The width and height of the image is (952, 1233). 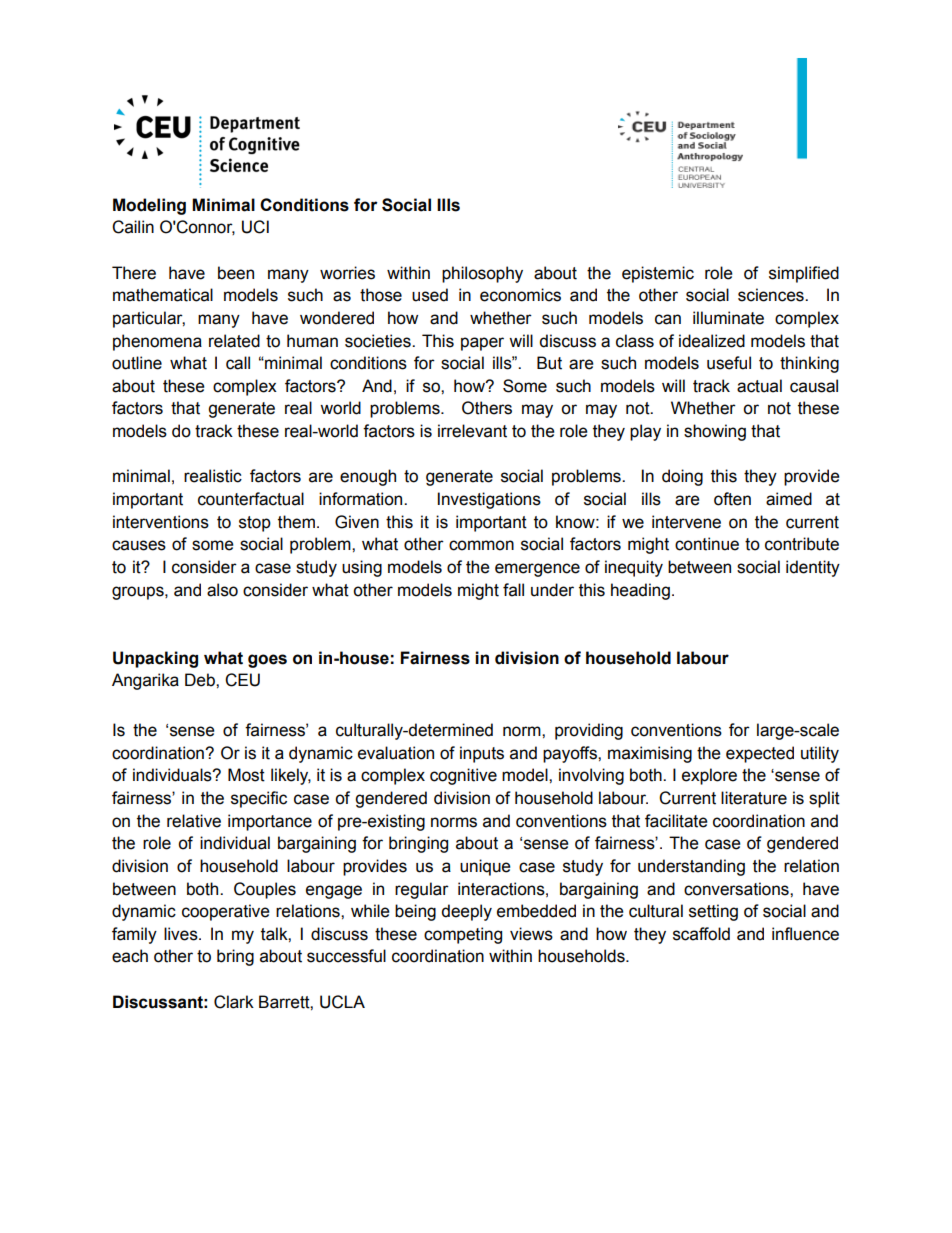 I want to click on often, so click(x=732, y=499).
